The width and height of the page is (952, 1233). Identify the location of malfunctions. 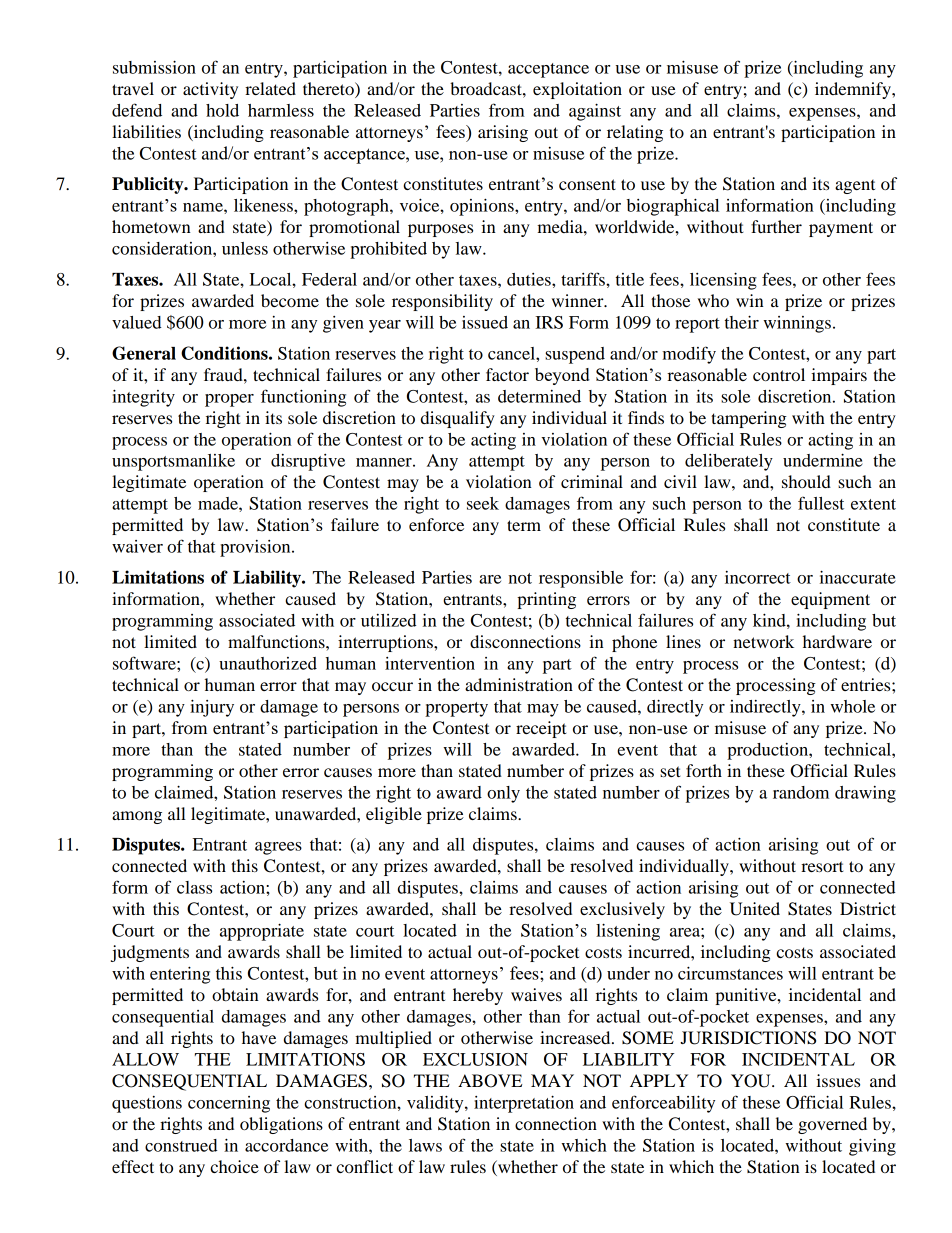
(277, 641).
